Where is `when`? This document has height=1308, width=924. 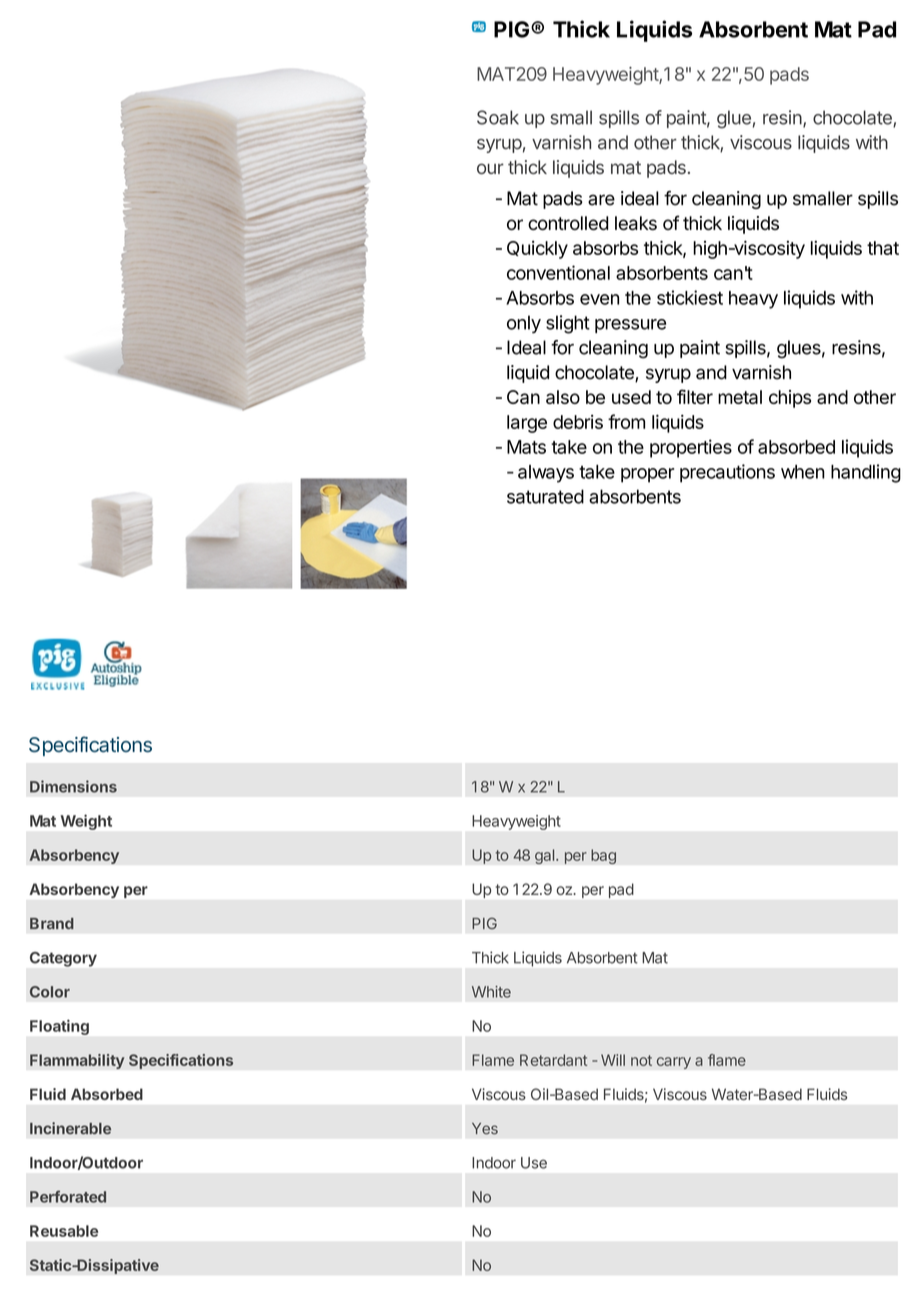 when is located at coordinates (803, 472).
